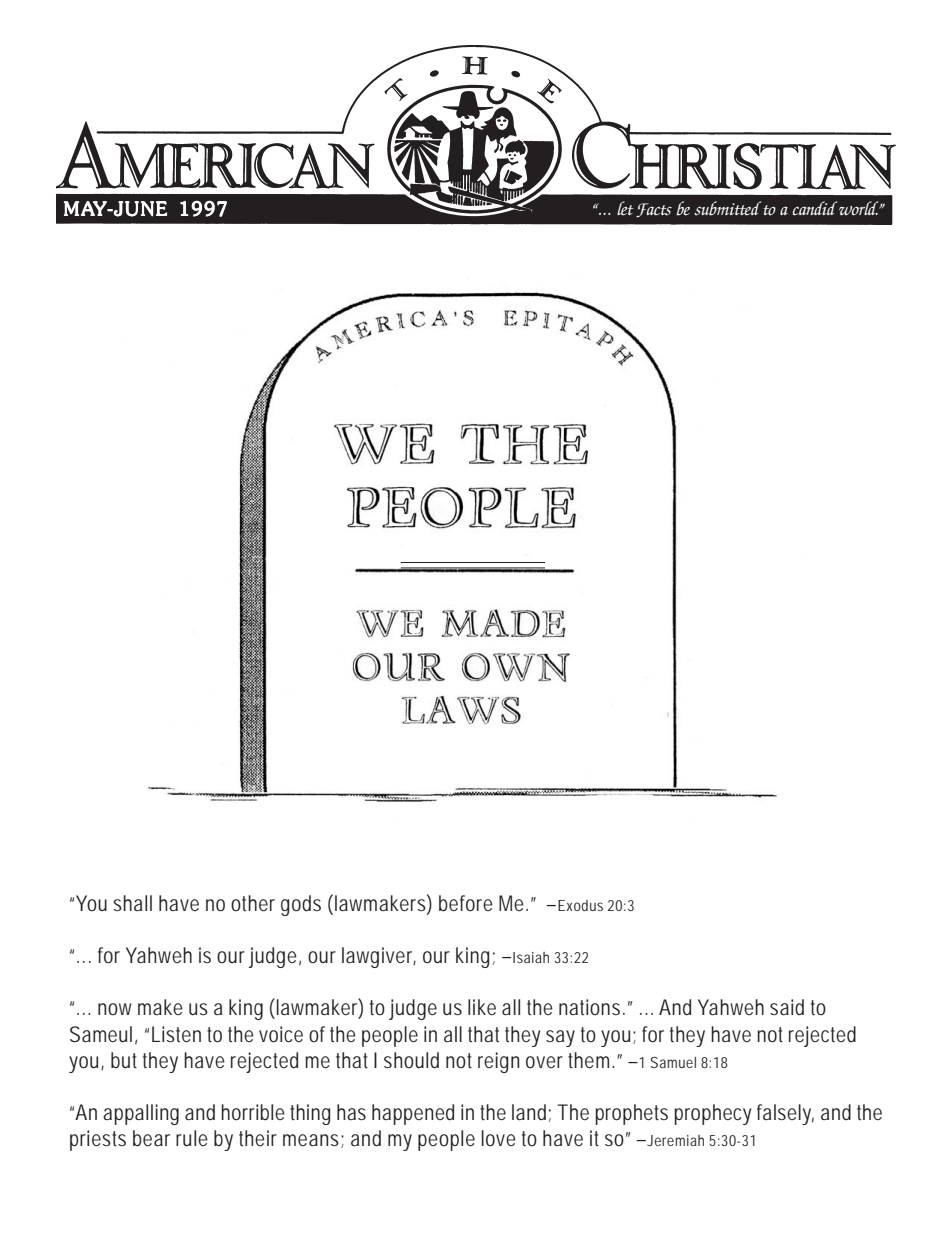  Describe the element at coordinates (654, 210) in the image. I see `Facts` at that location.
